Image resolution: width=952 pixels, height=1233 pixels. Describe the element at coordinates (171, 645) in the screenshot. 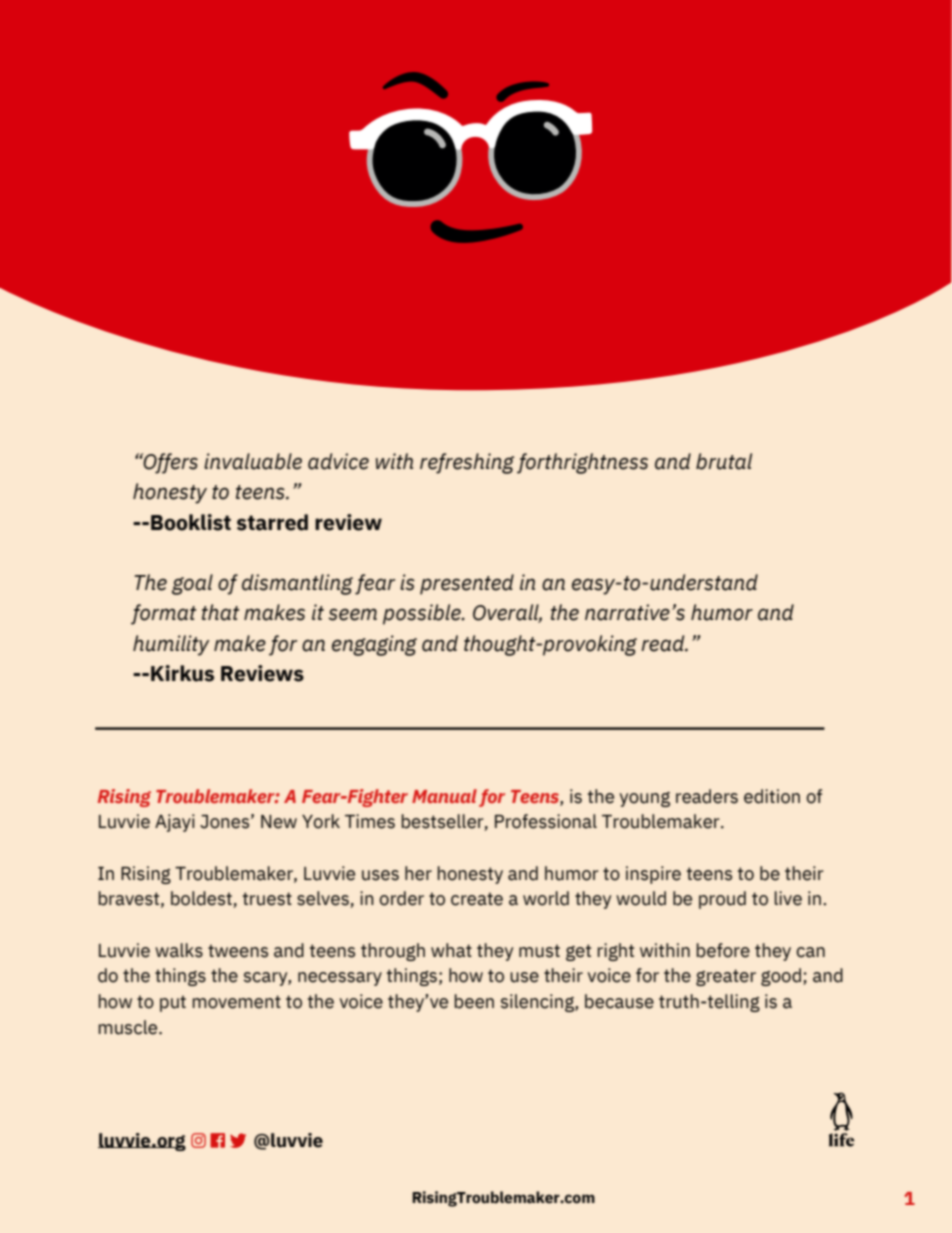

I see `humility` at that location.
